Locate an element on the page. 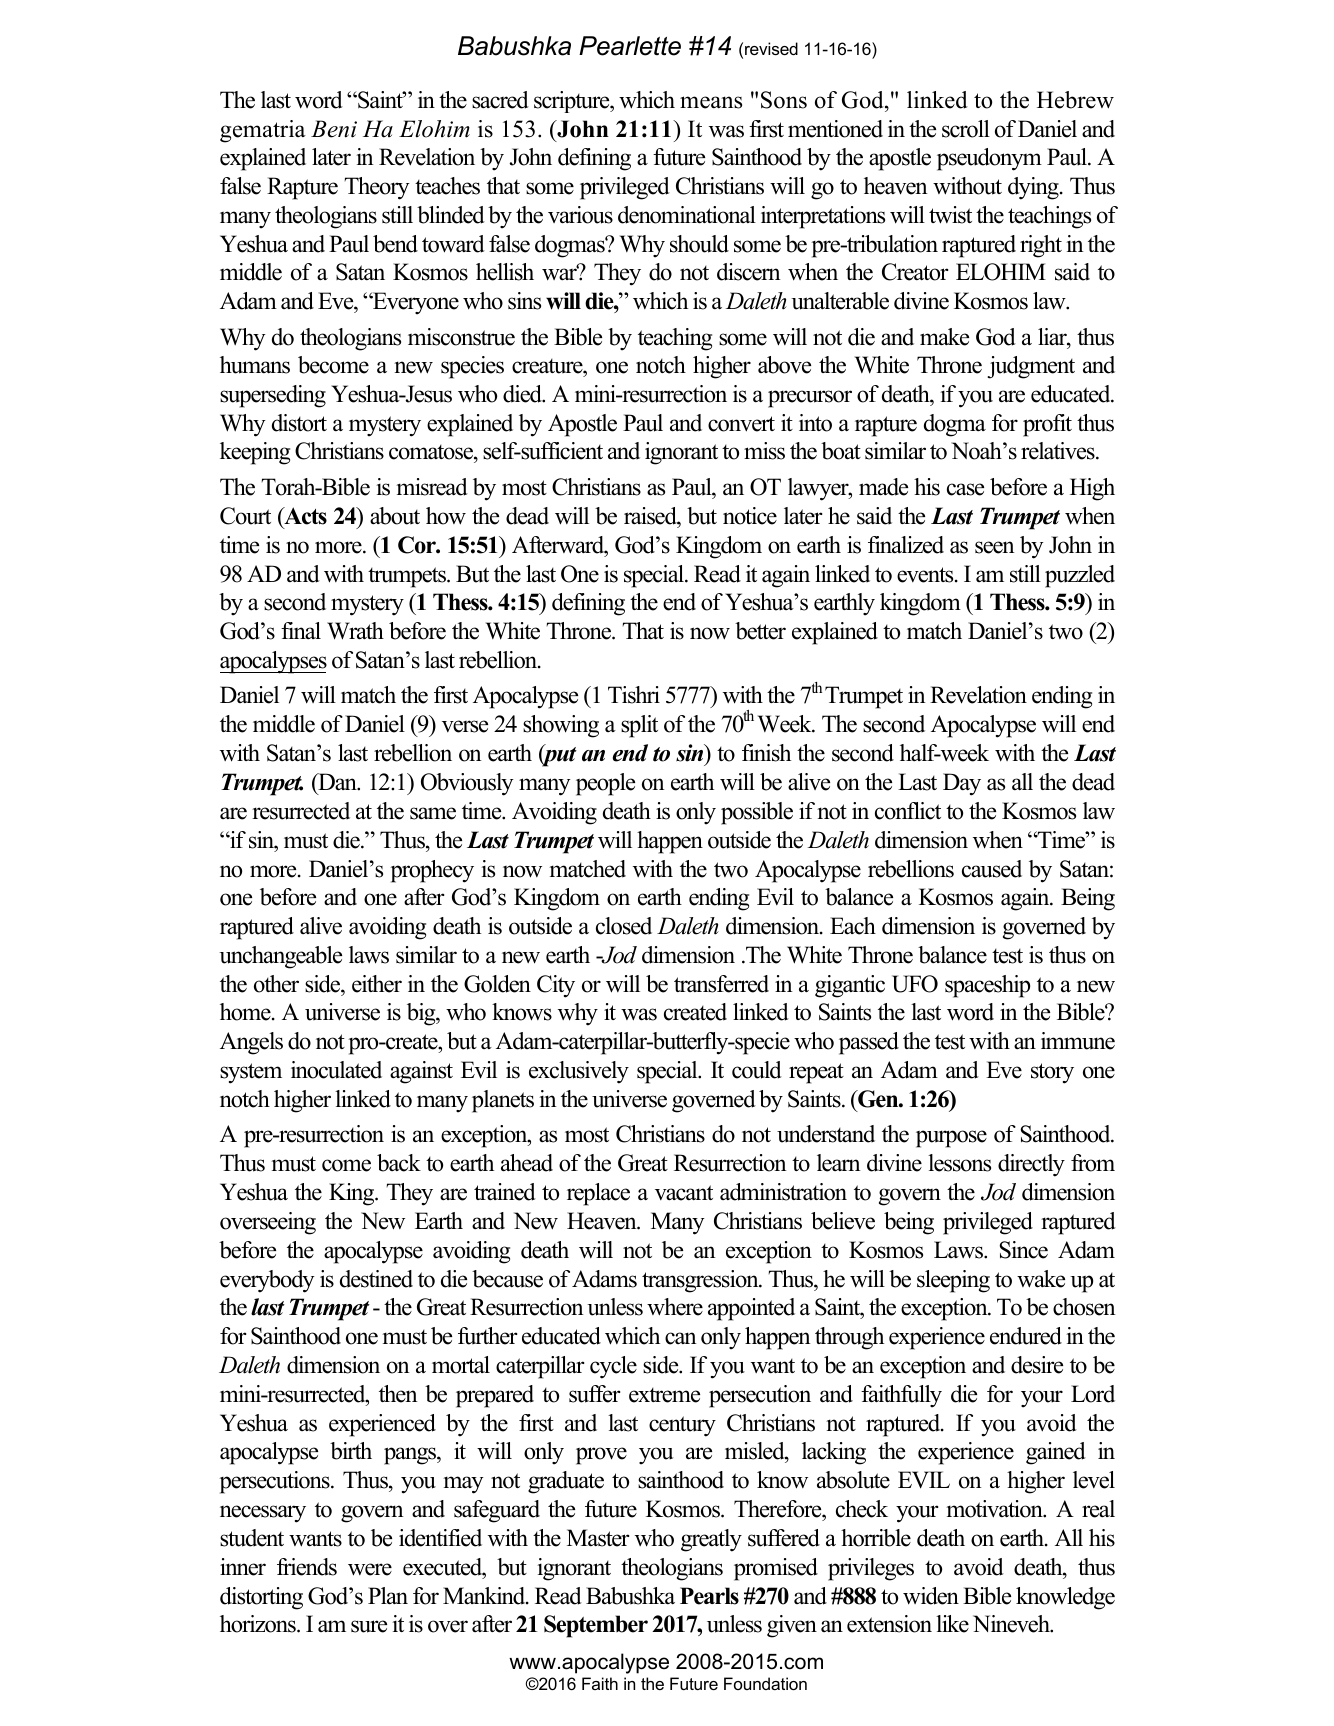  prophecy is located at coordinates (432, 871).
